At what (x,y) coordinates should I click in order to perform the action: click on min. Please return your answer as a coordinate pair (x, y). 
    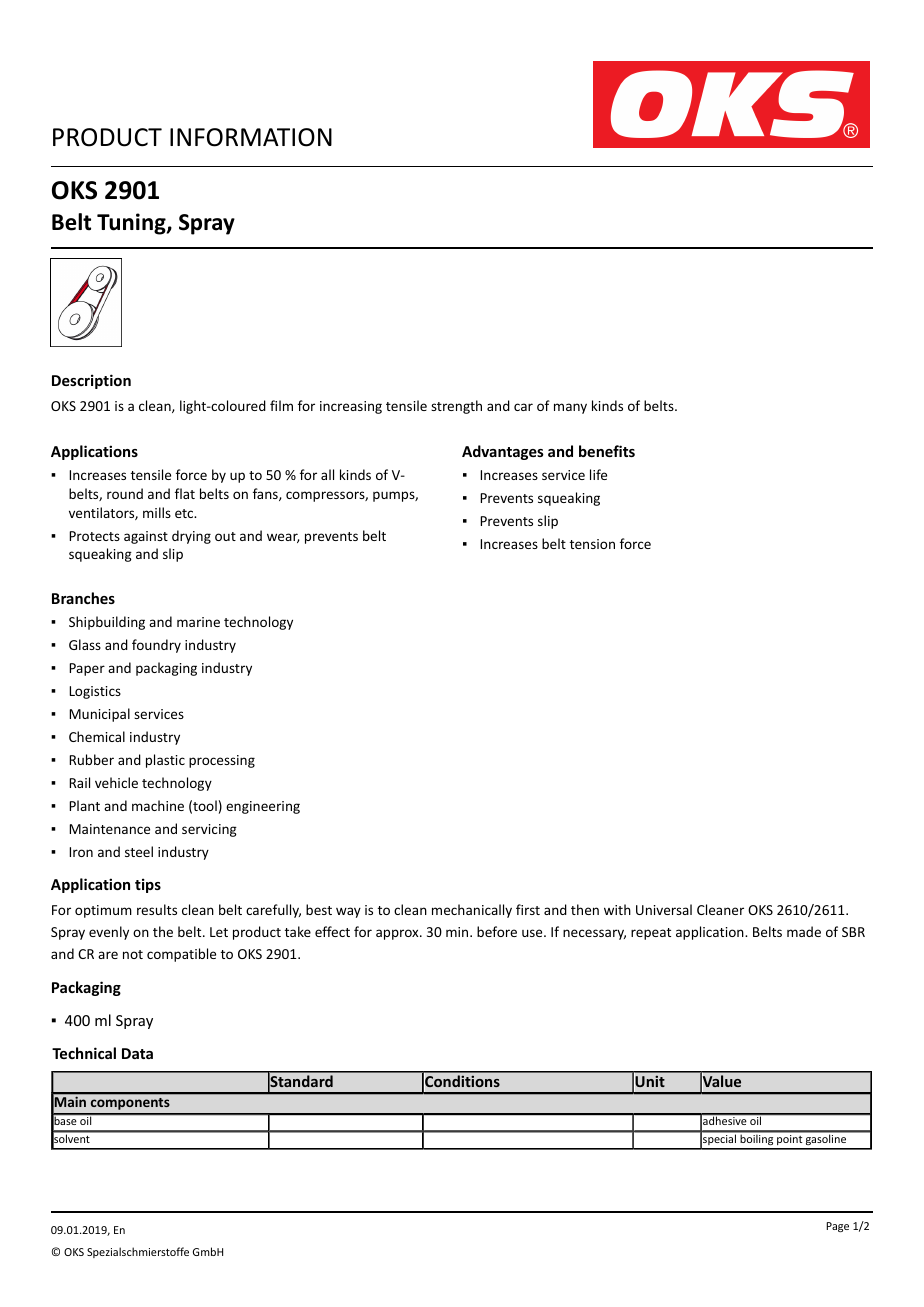
    Looking at the image, I should click on (458, 932).
